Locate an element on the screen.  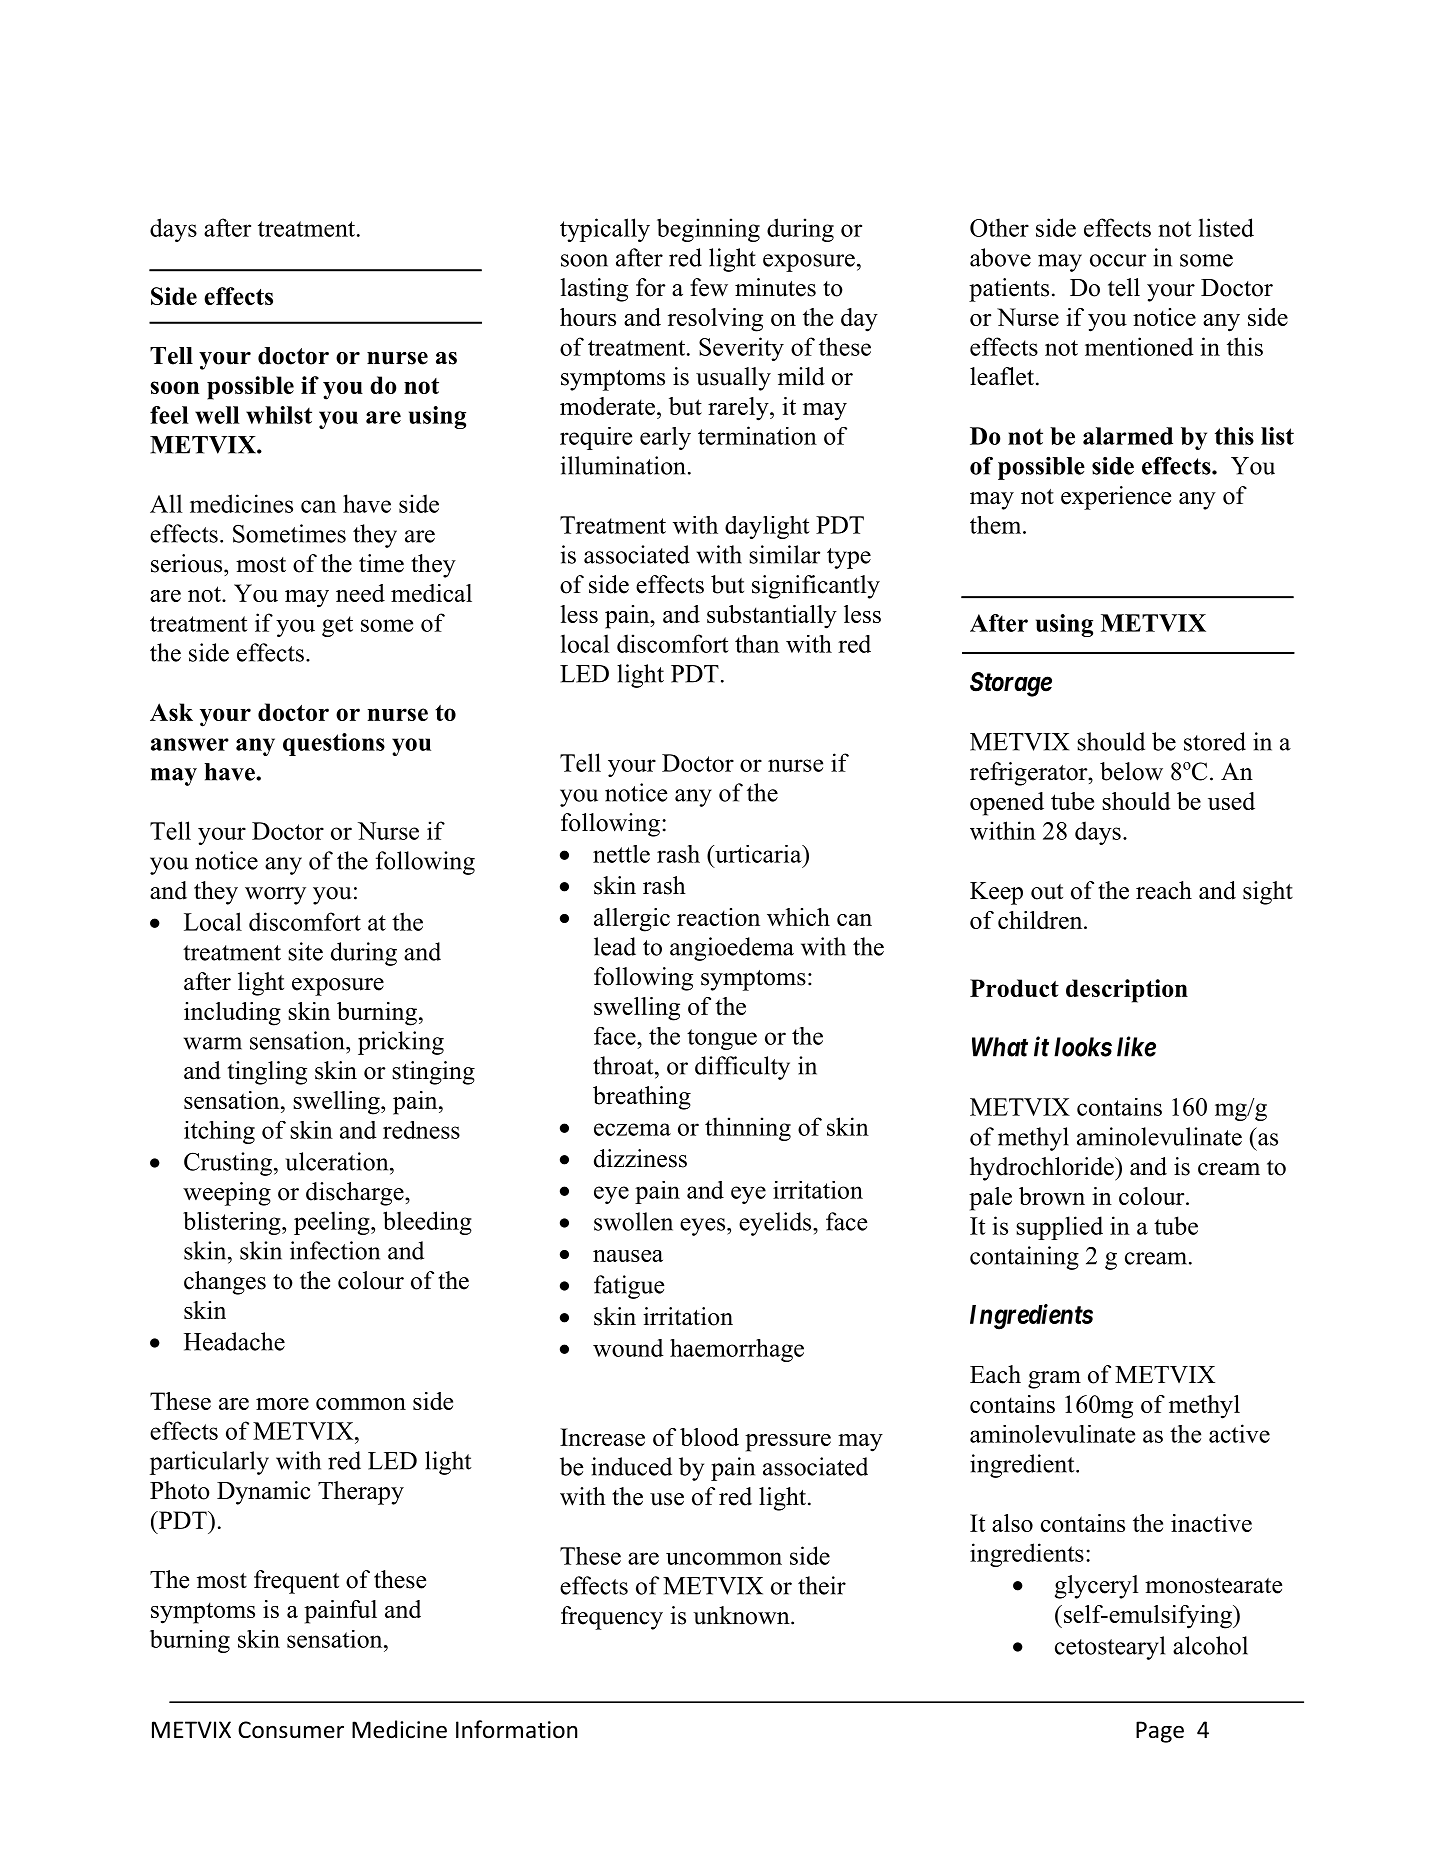
few is located at coordinates (709, 287).
